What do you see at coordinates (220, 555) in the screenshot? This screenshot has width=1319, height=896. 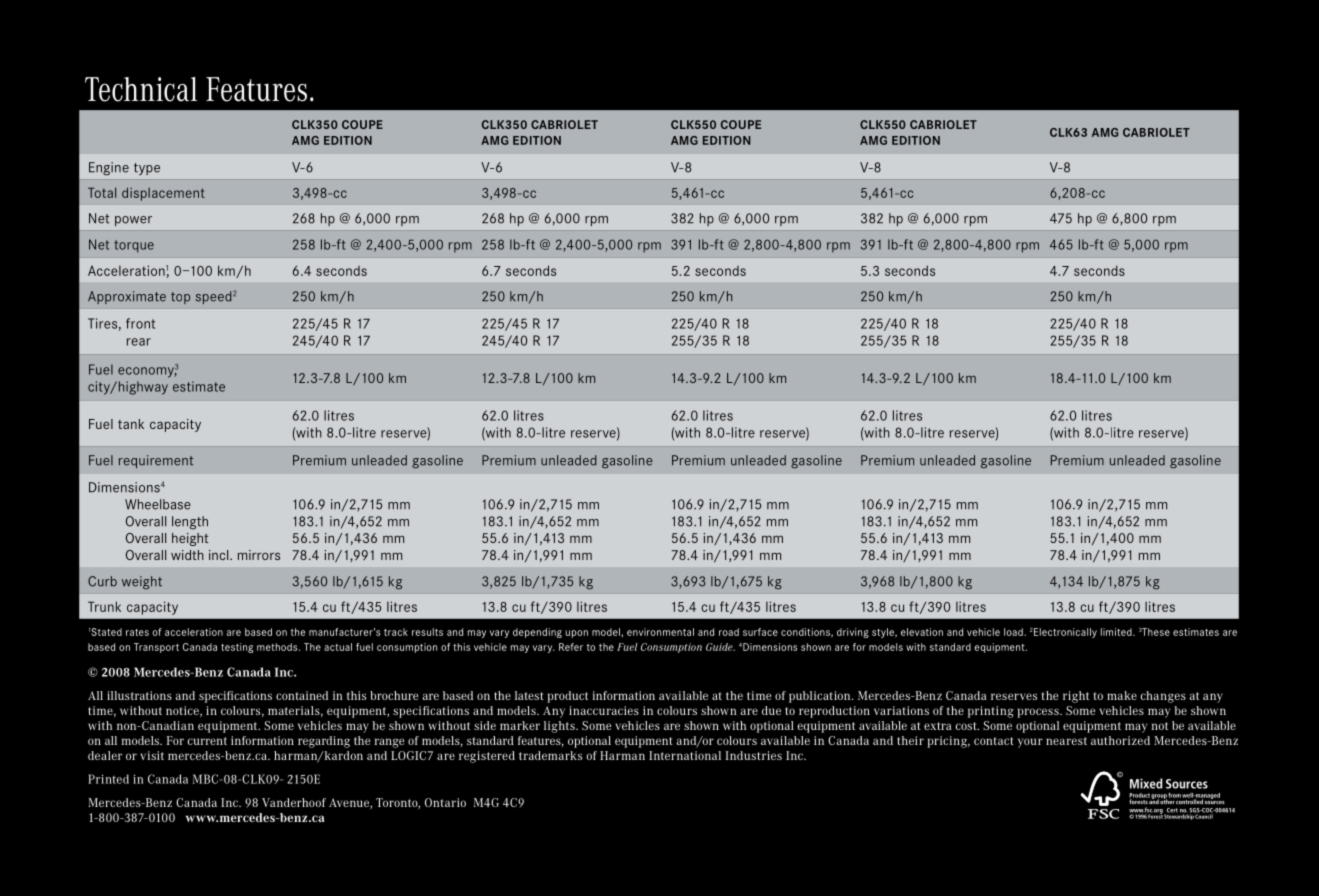 I see `incl` at bounding box center [220, 555].
